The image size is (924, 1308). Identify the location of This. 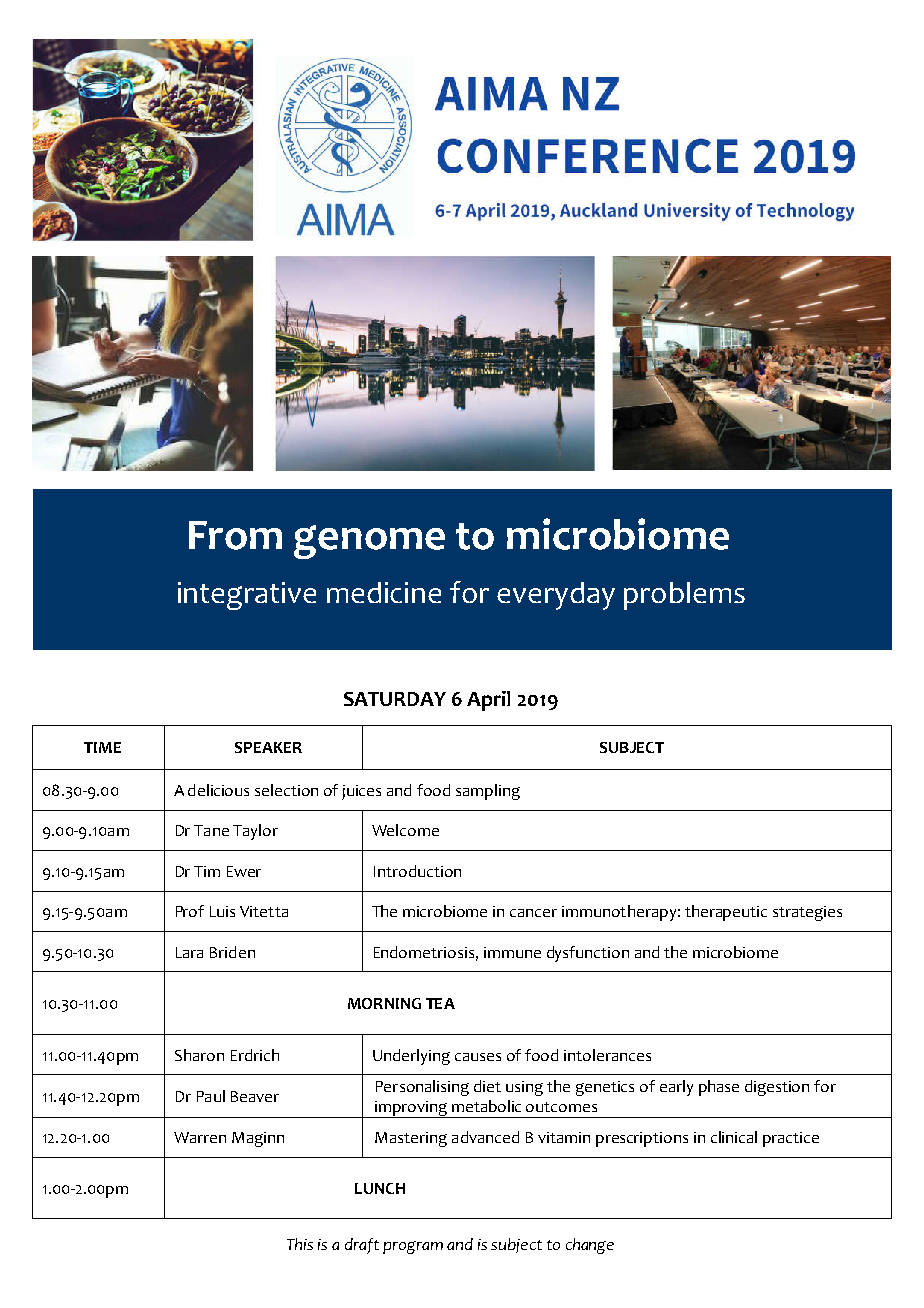
(300, 1244).
